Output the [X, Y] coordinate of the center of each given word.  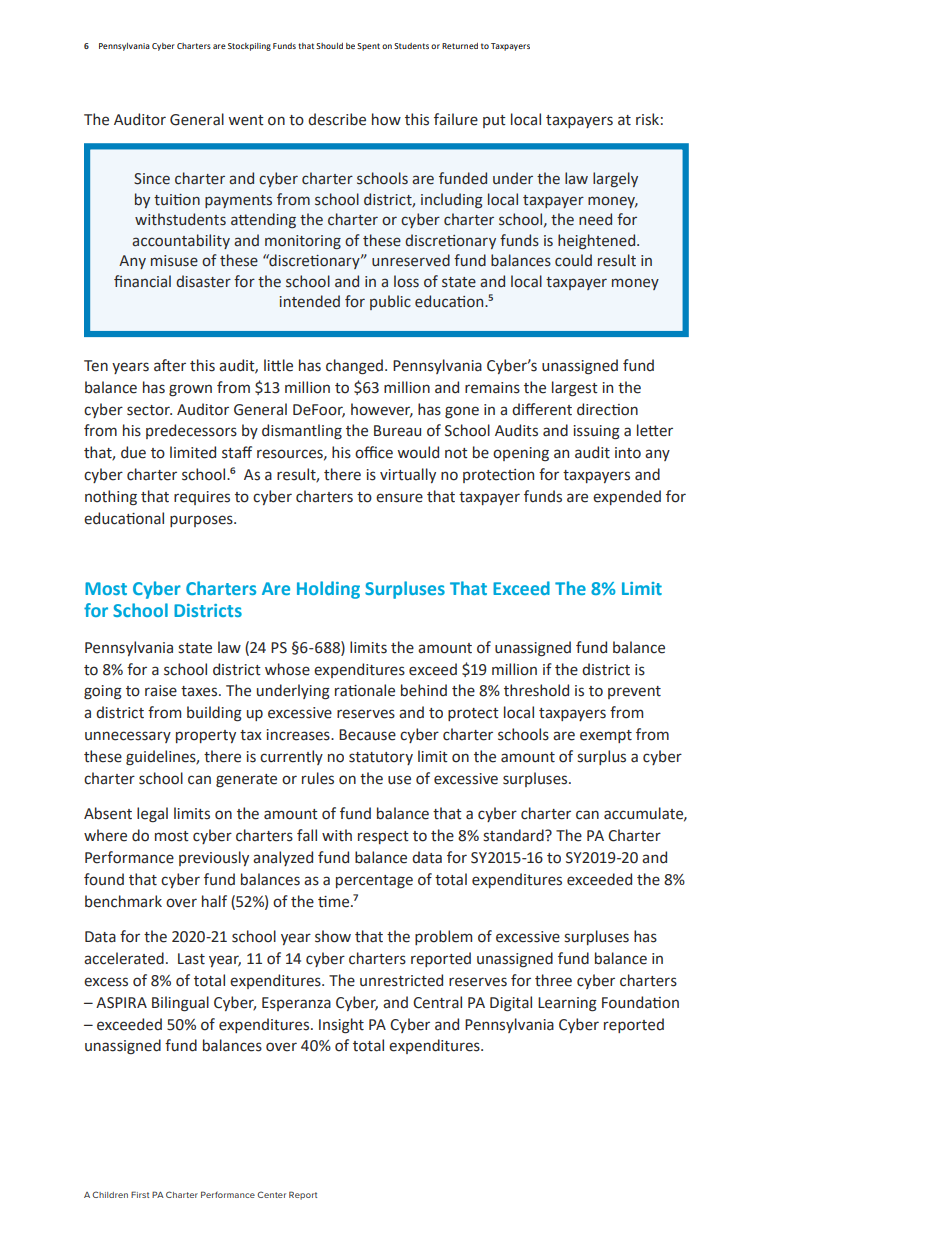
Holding [328, 590]
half [214, 901]
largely [615, 179]
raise [161, 691]
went [246, 120]
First [140, 1194]
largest [575, 389]
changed [354, 367]
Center [271, 1194]
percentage [374, 882]
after [170, 365]
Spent [368, 47]
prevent [634, 692]
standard [514, 835]
